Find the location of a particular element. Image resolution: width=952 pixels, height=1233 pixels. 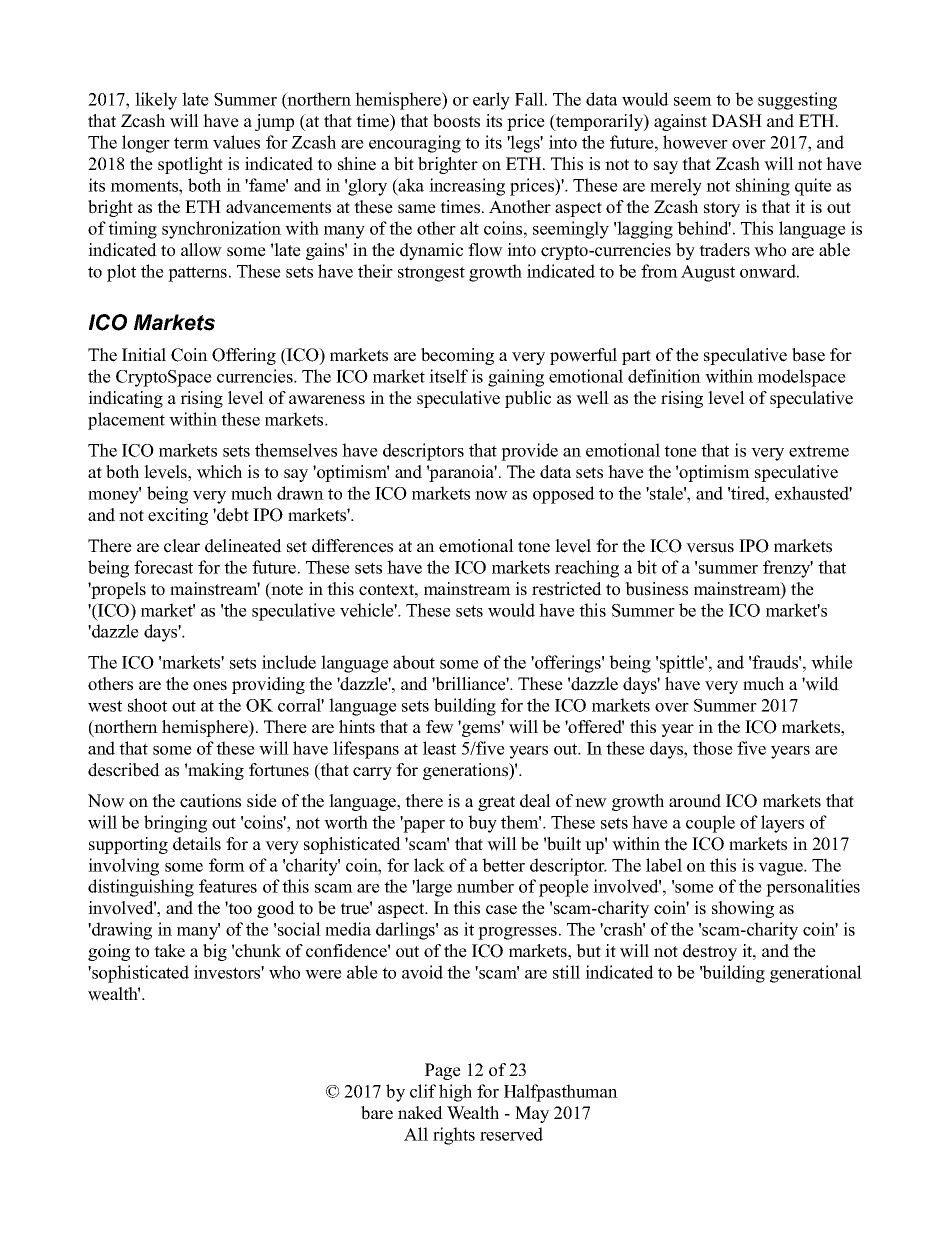

showing is located at coordinates (743, 909).
